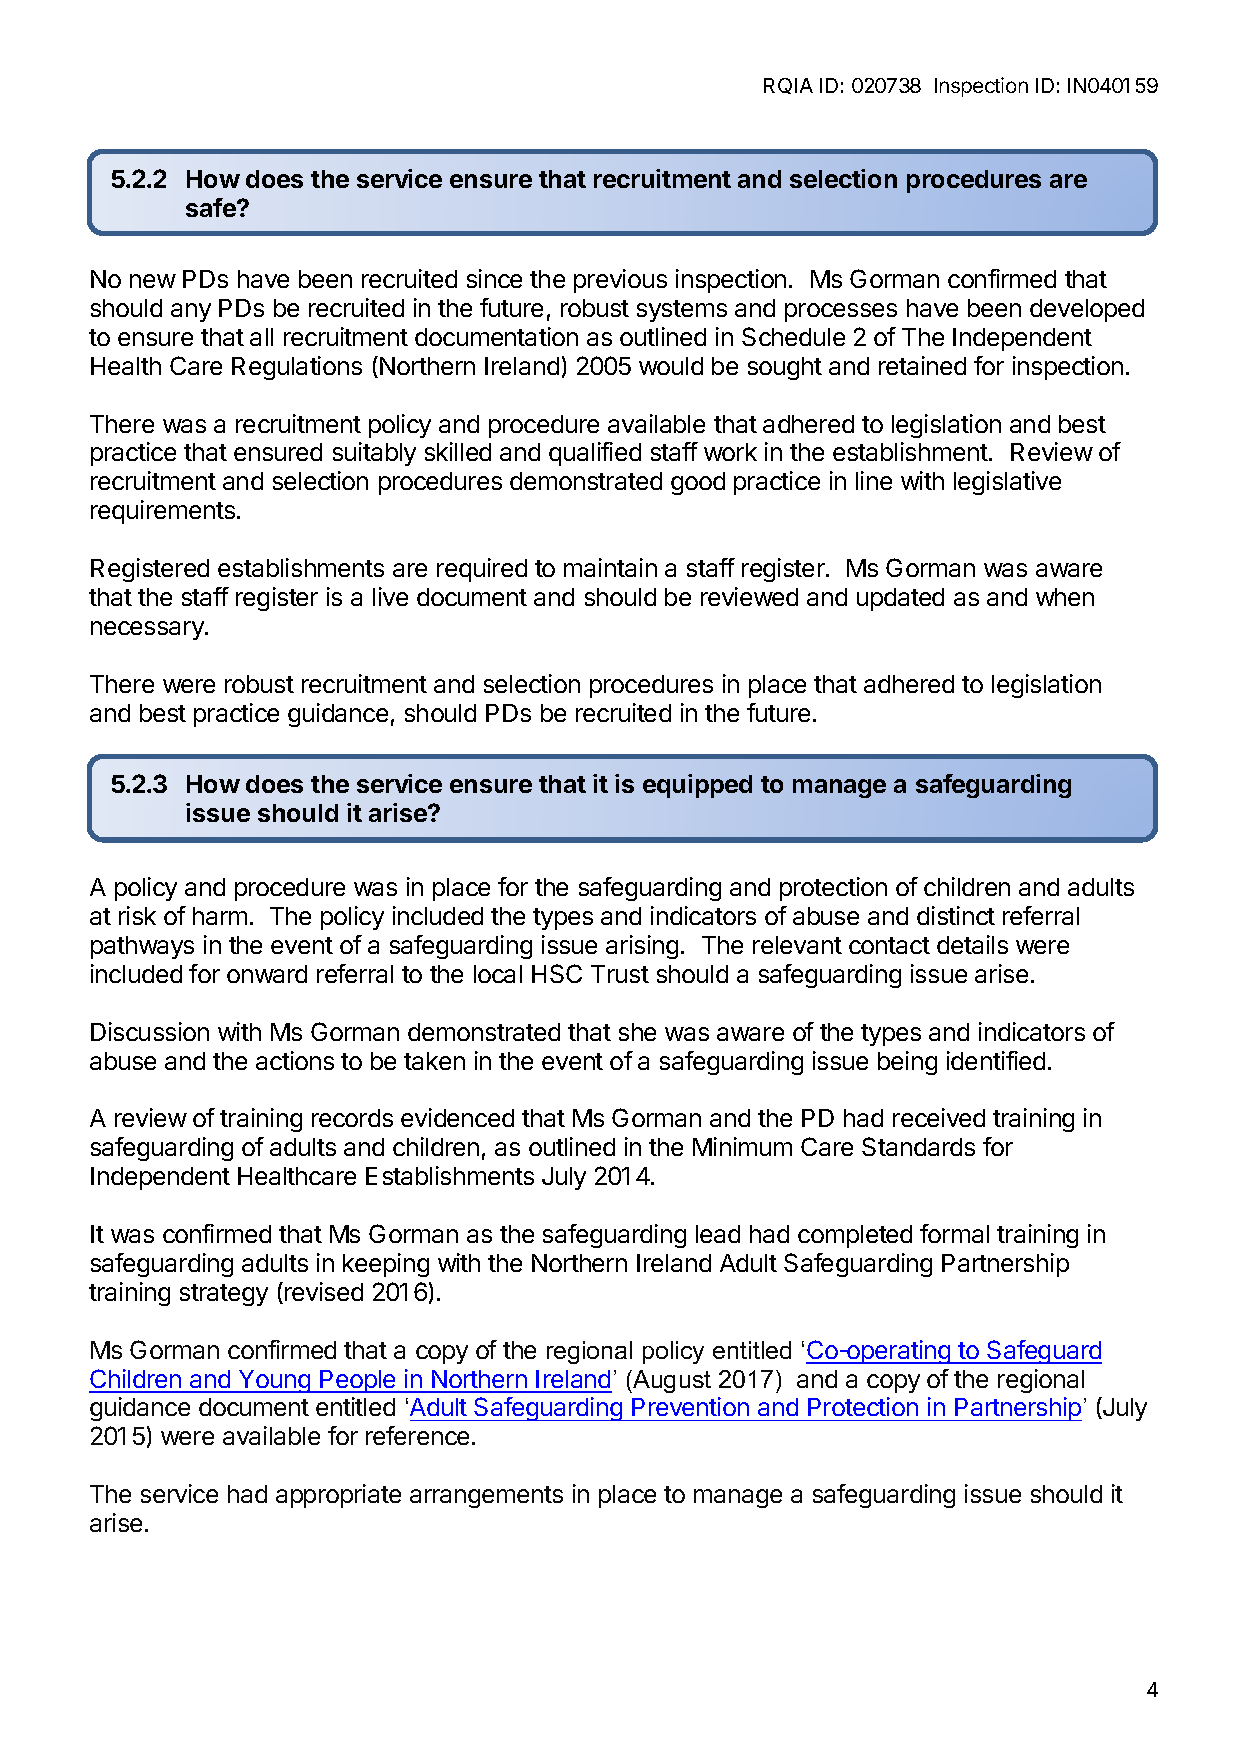  What do you see at coordinates (922, 365) in the screenshot?
I see `retained` at bounding box center [922, 365].
